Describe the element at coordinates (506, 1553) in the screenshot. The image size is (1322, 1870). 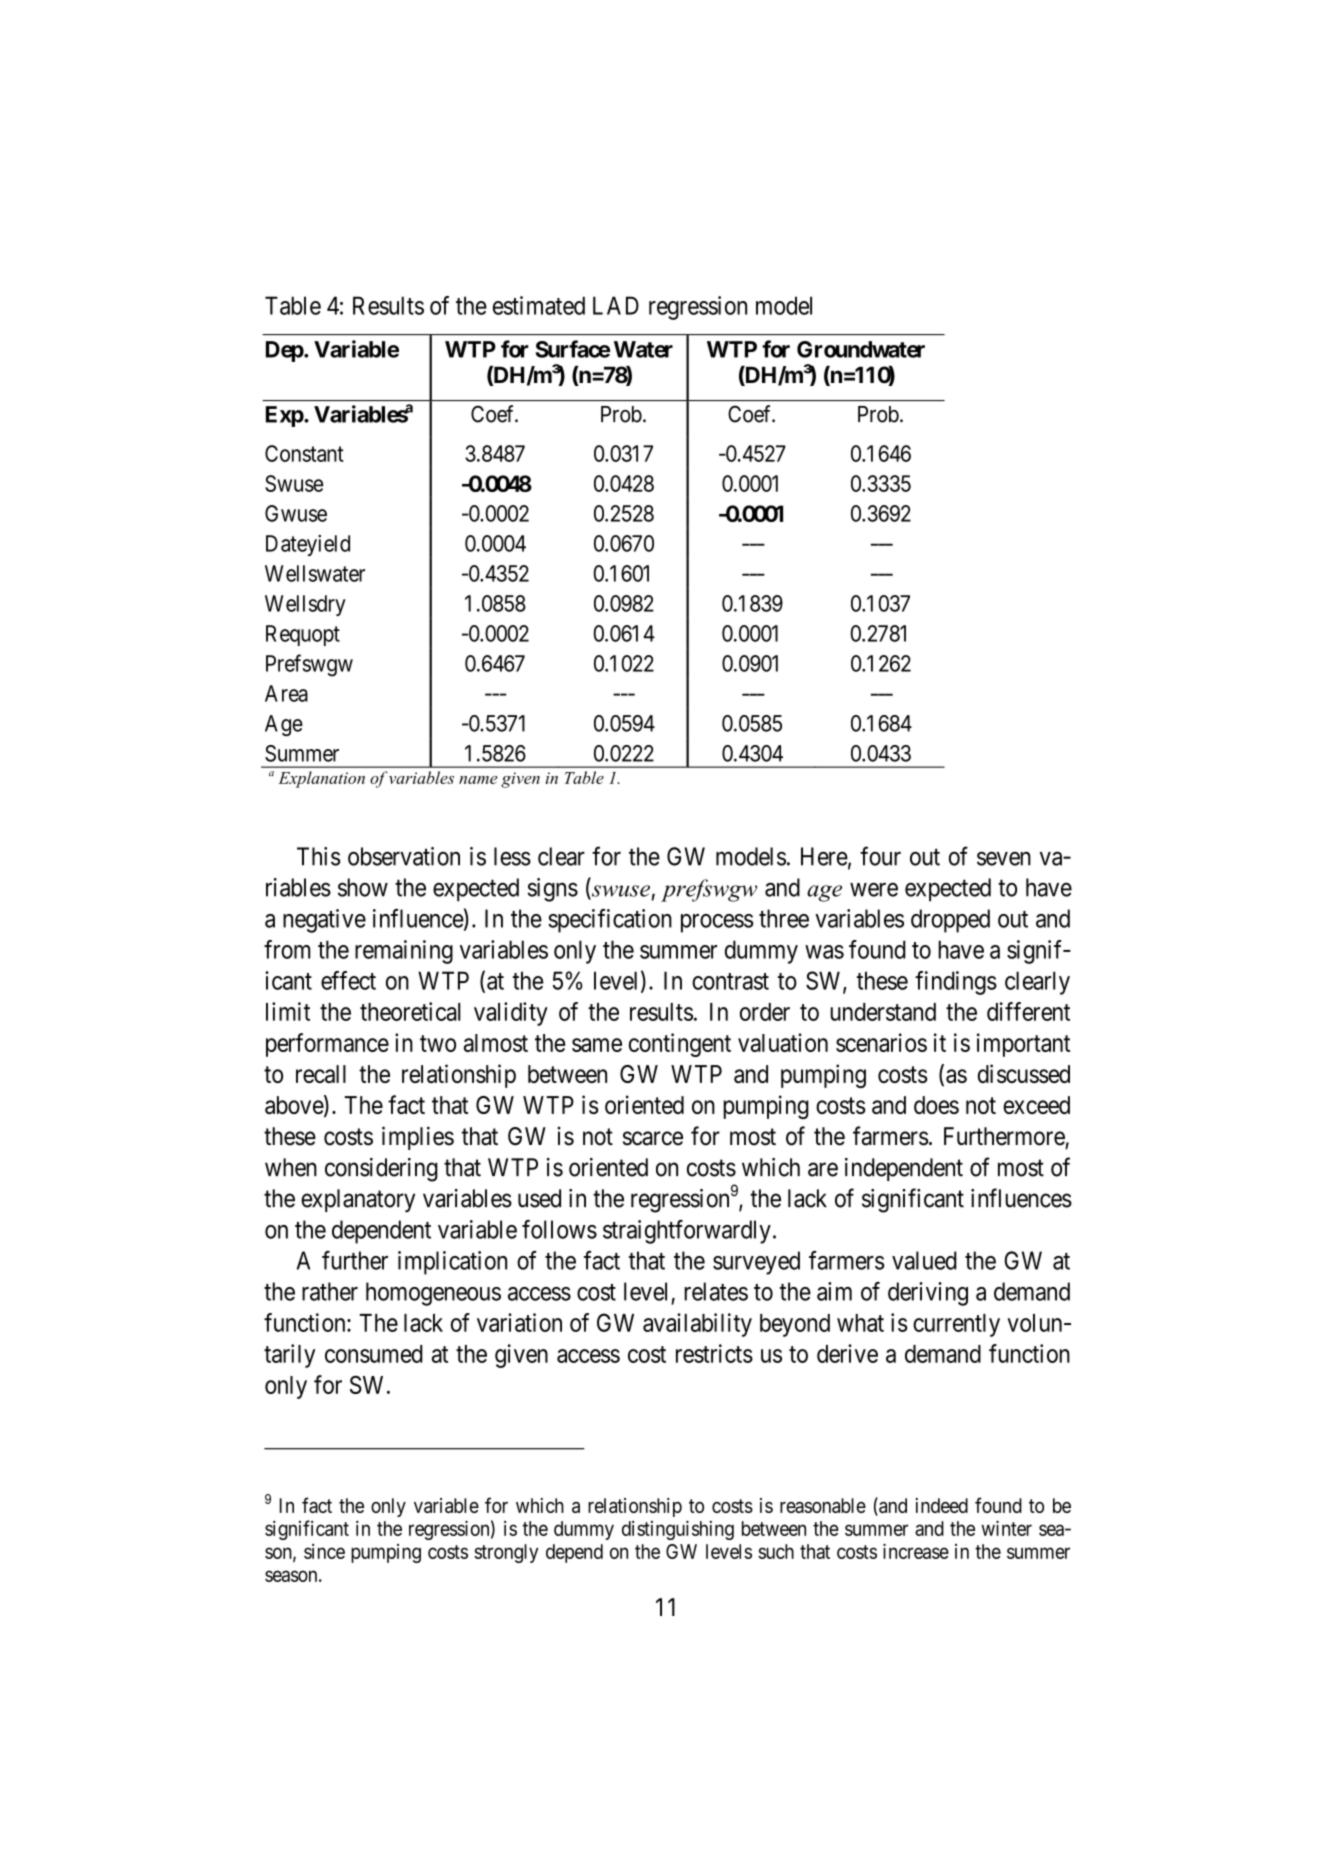
I see `strongly` at that location.
